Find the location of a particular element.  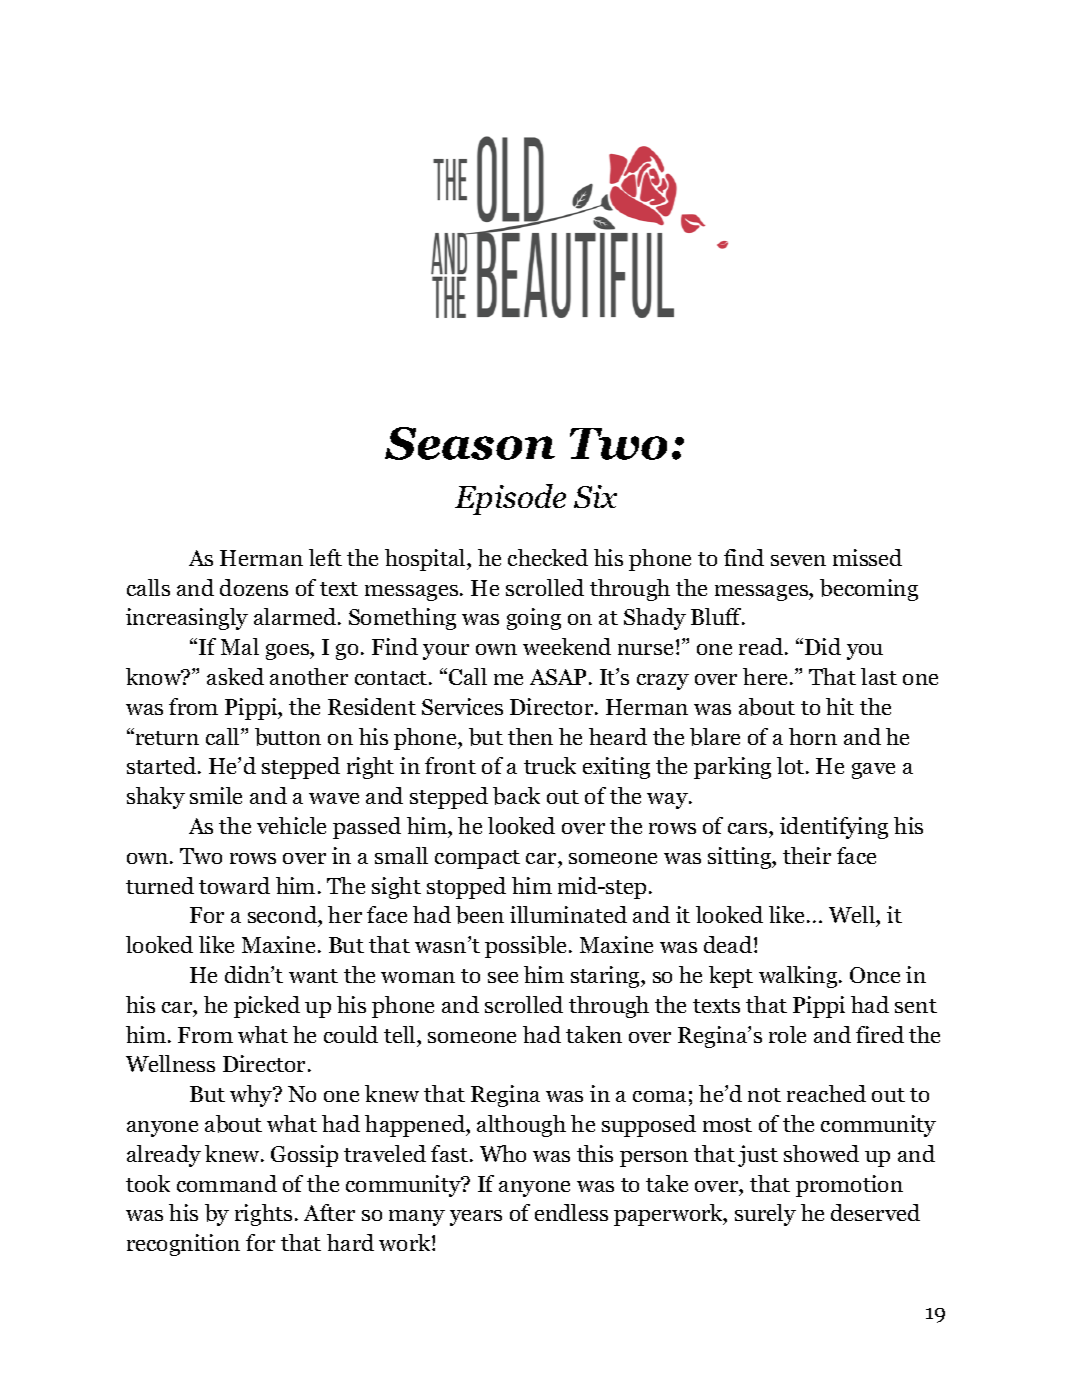

picked is located at coordinates (267, 1007).
